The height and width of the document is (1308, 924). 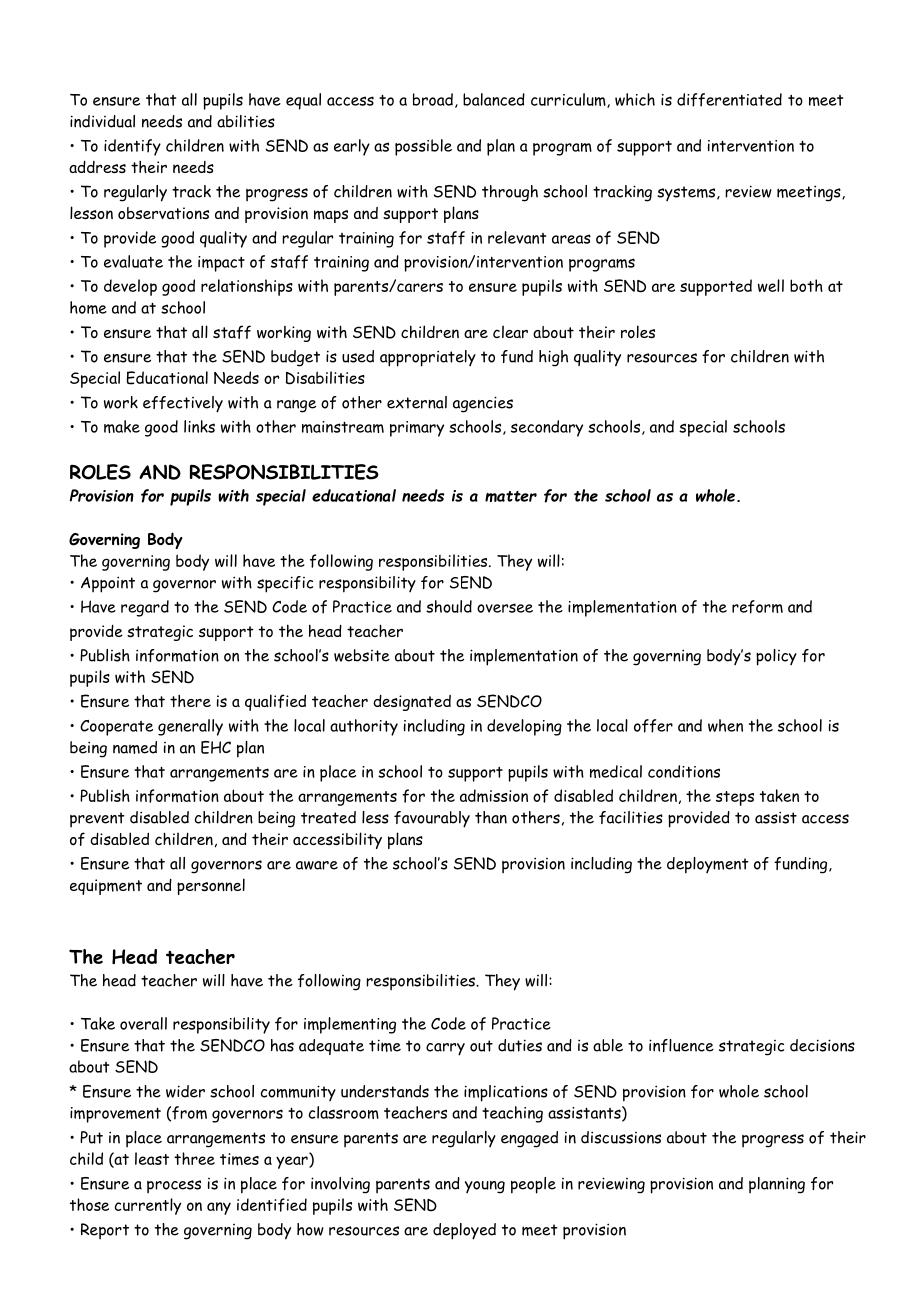 I want to click on links, so click(x=199, y=426).
